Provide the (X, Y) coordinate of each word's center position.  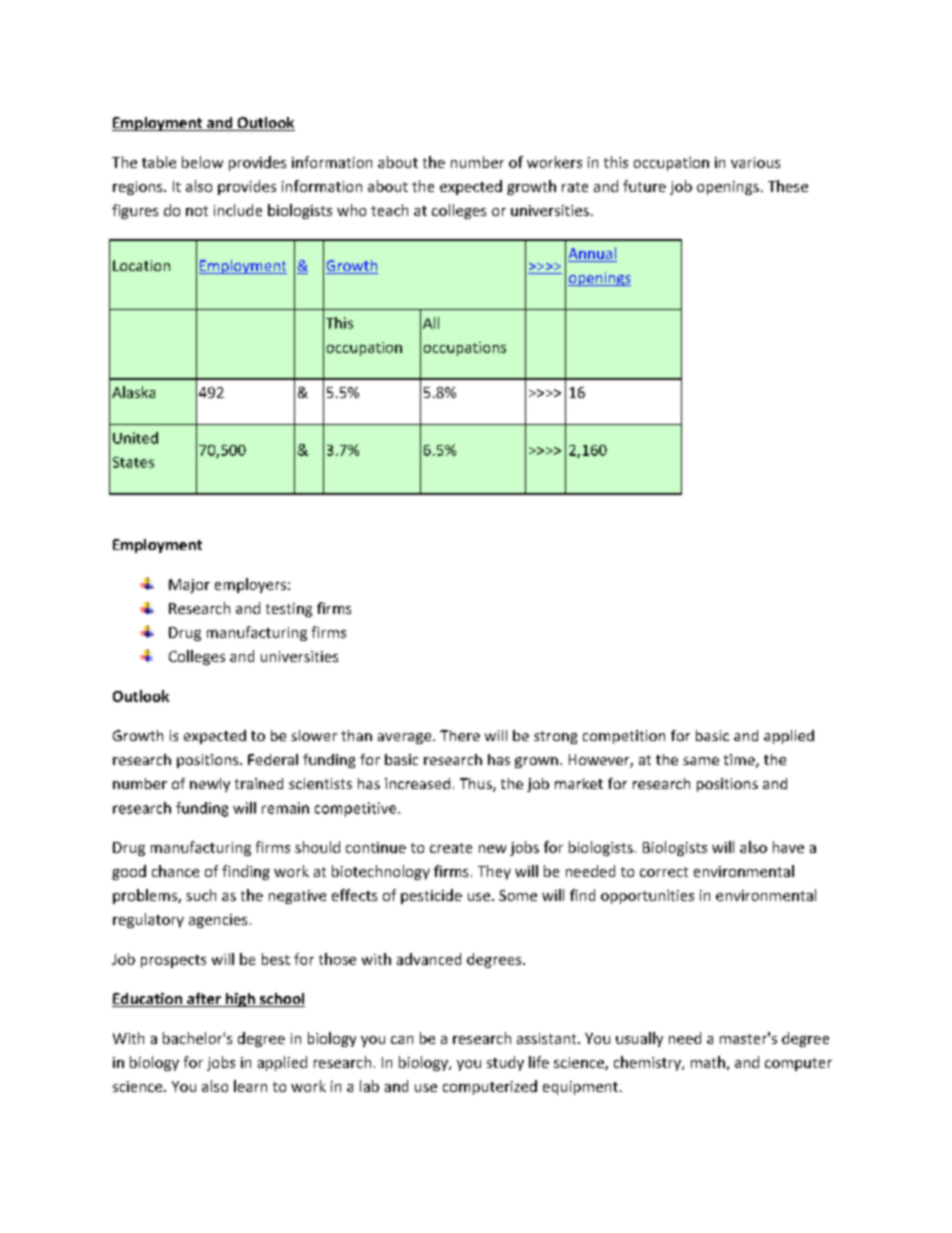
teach (389, 210)
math (708, 1062)
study (505, 1063)
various (755, 162)
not (197, 211)
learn (250, 1086)
